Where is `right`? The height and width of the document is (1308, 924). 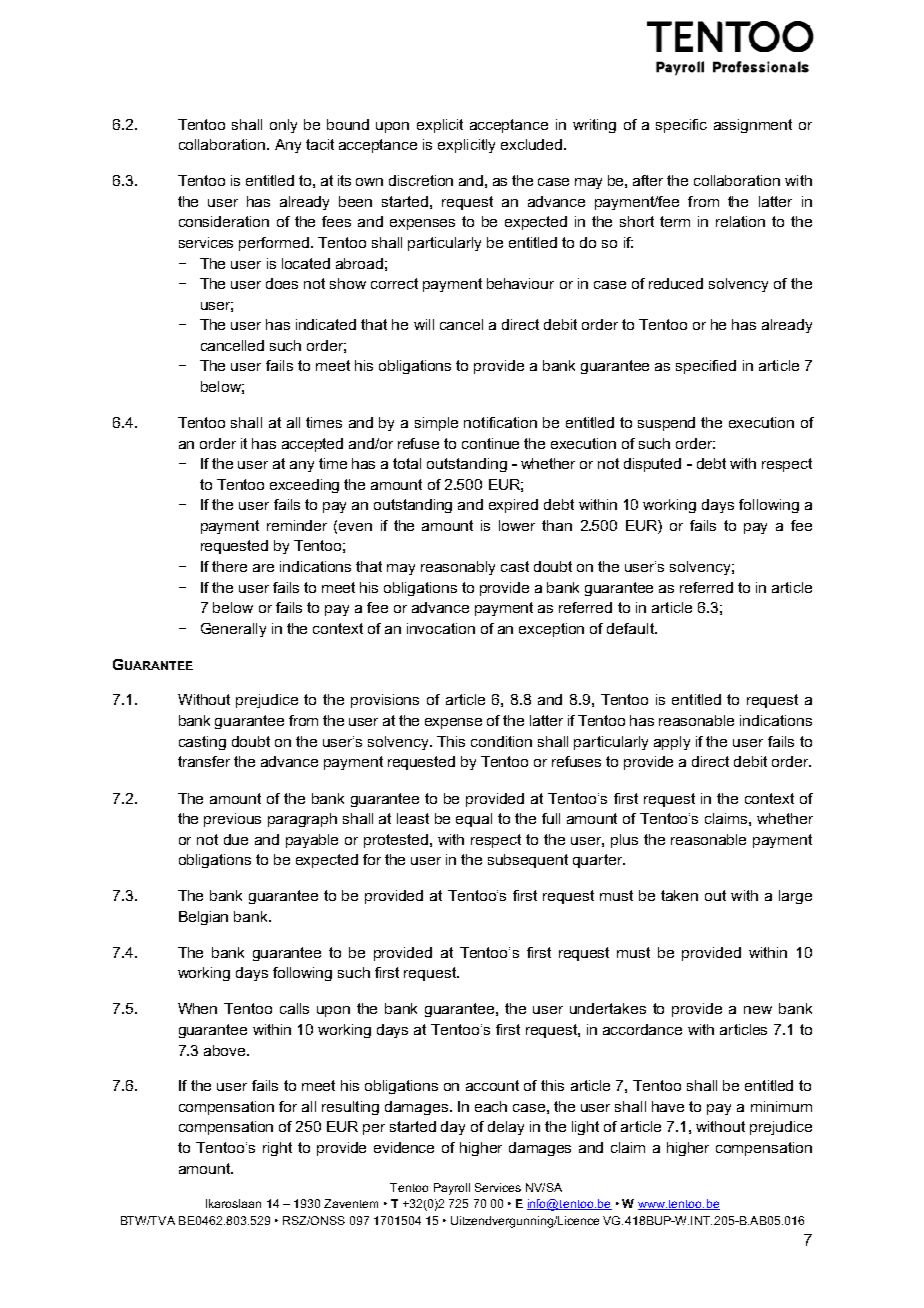
right is located at coordinates (277, 1149).
